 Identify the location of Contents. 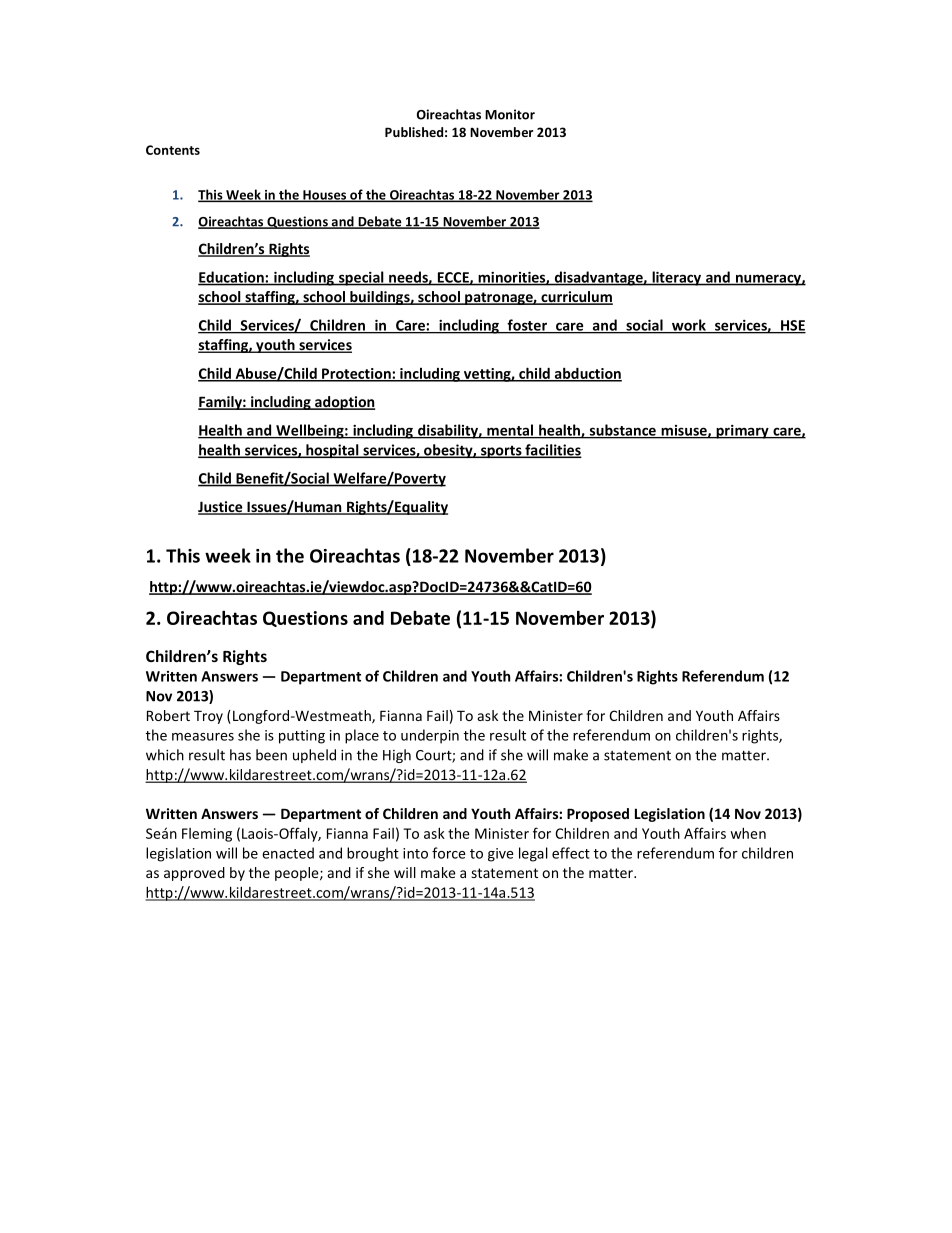
(173, 150).
